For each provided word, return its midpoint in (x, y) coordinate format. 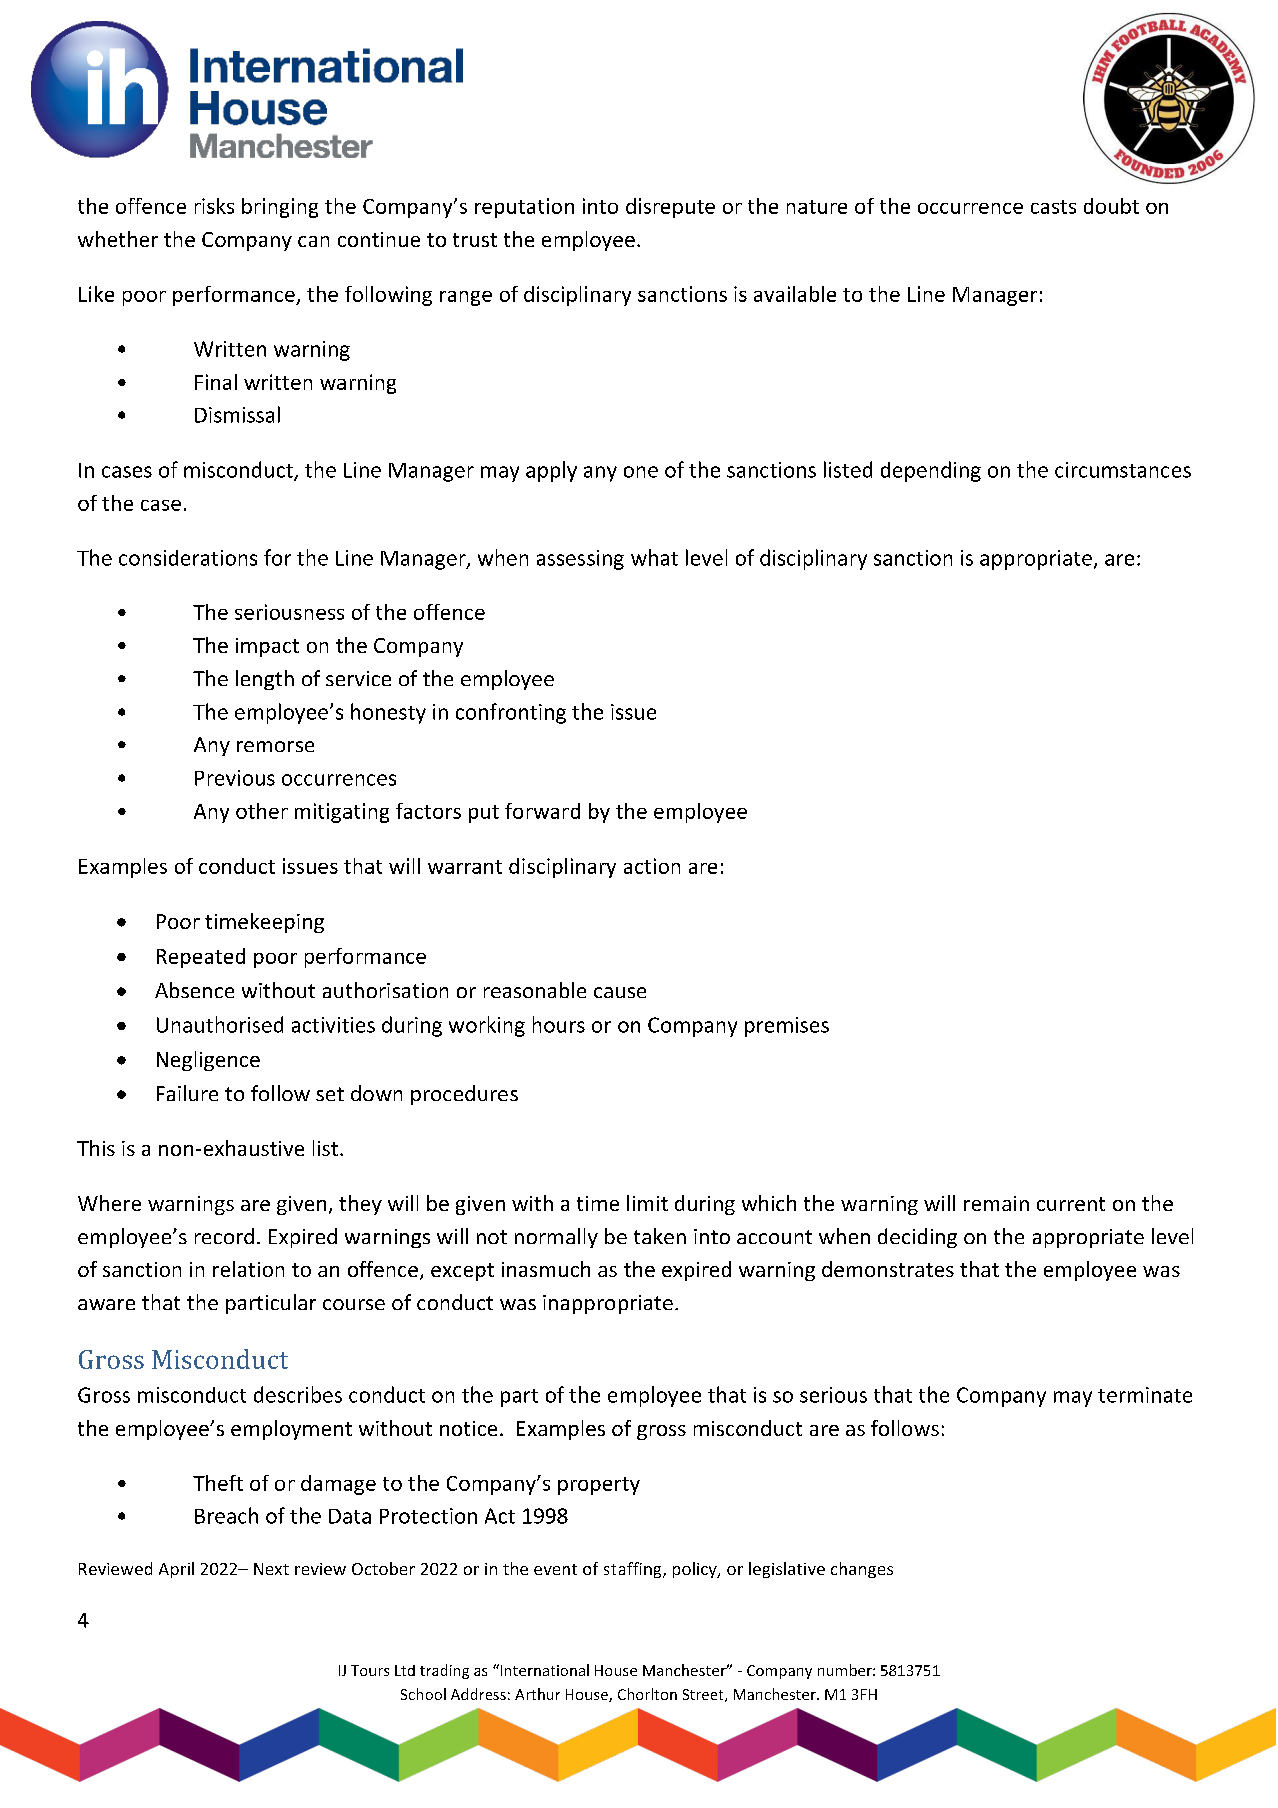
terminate (1145, 1395)
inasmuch (546, 1269)
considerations (188, 558)
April (176, 1570)
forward (542, 811)
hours (559, 1024)
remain (996, 1203)
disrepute (670, 208)
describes (298, 1394)
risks (214, 206)
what (654, 557)
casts (1053, 207)
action (652, 866)
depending (931, 471)
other (262, 811)
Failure (187, 1093)
